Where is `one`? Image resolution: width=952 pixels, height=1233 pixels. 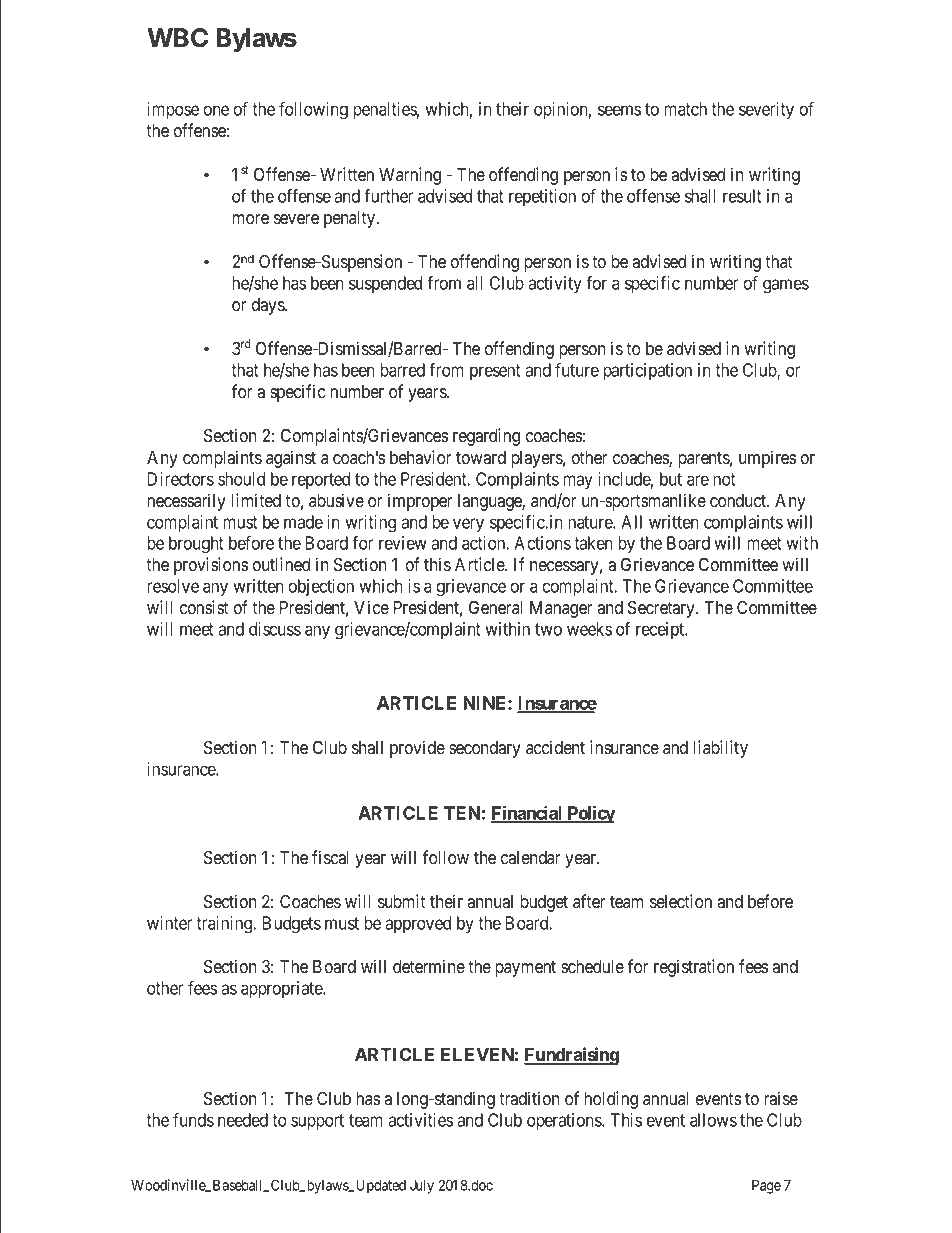
one is located at coordinates (216, 110).
